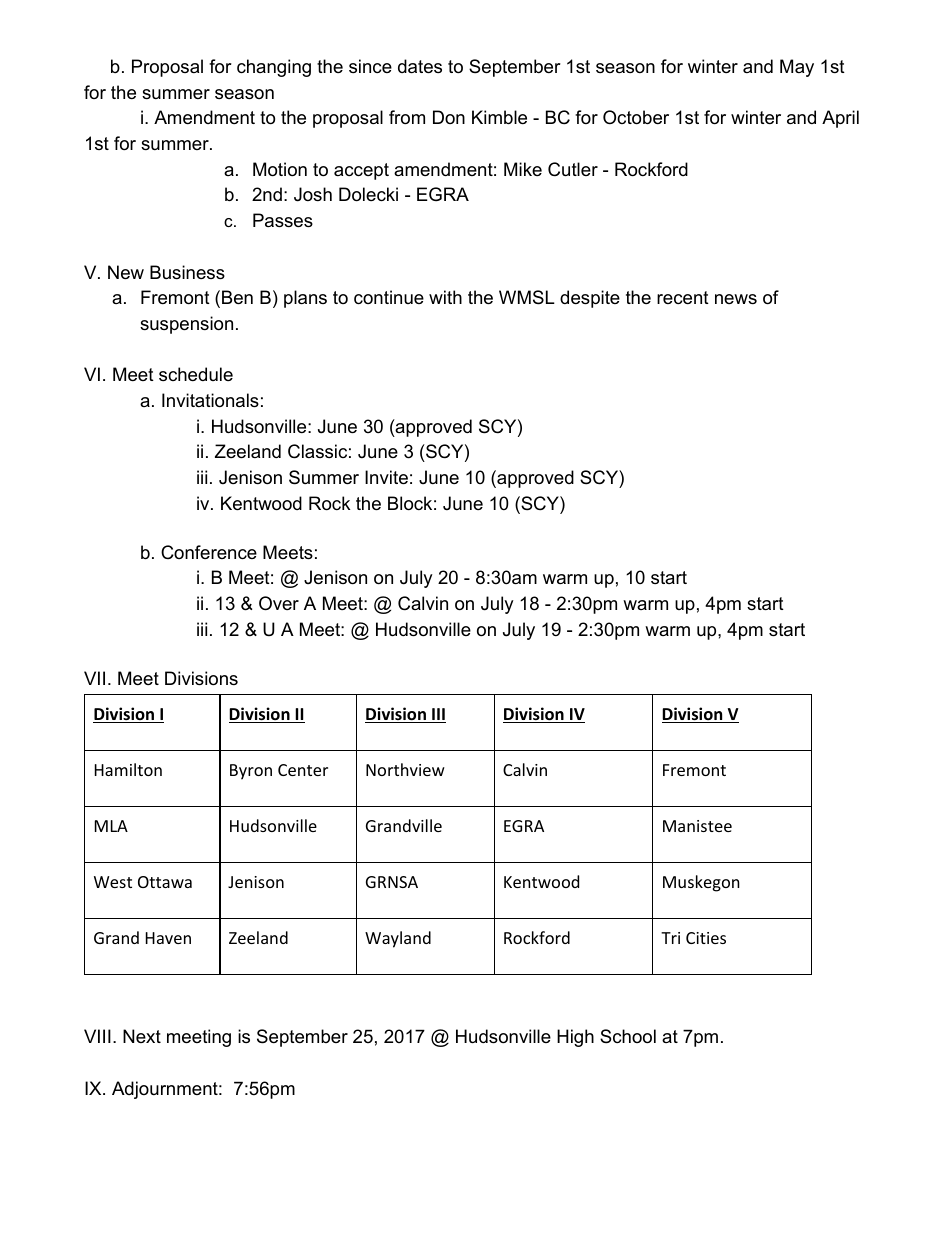 The width and height of the screenshot is (952, 1233). Describe the element at coordinates (736, 299) in the screenshot. I see `news` at that location.
